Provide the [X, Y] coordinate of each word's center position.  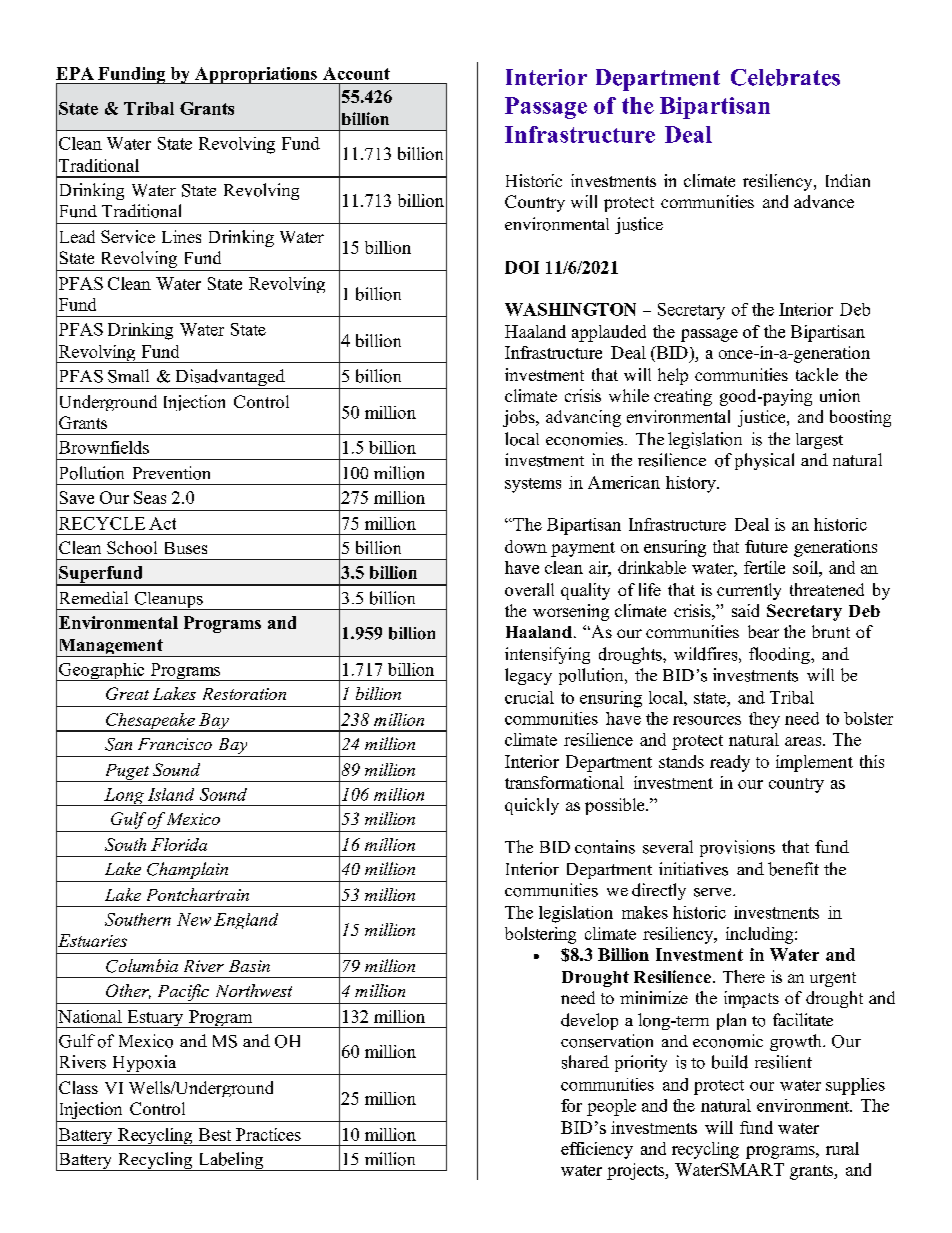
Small [128, 376]
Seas [150, 497]
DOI [522, 267]
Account [356, 73]
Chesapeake [150, 722]
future [766, 546]
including [761, 935]
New [194, 919]
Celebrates [785, 77]
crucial [529, 697]
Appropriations [255, 75]
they [764, 720]
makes [645, 912]
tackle [817, 374]
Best [215, 1134]
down [526, 546]
